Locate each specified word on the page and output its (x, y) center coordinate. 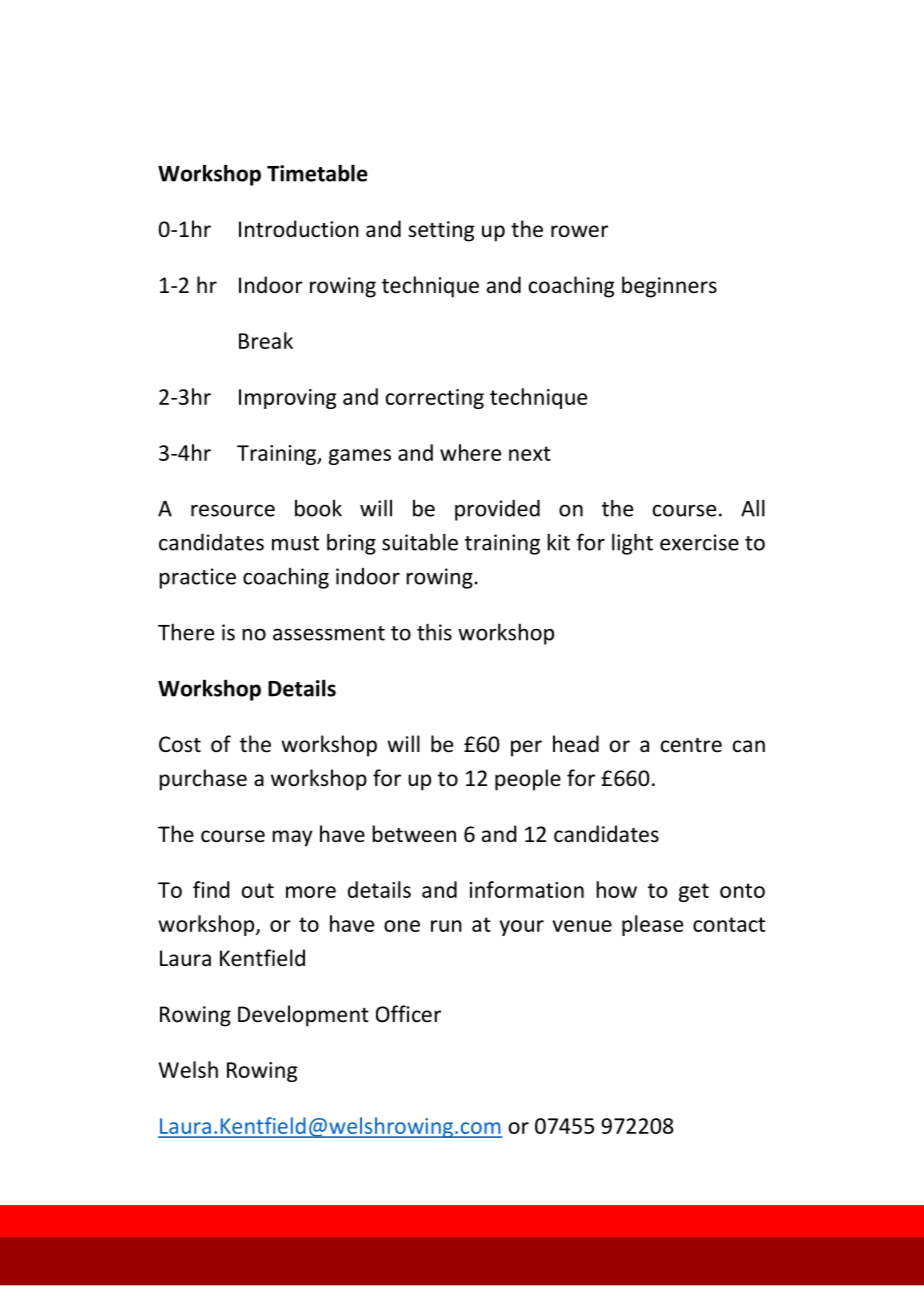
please (652, 925)
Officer (408, 1014)
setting (441, 231)
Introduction (299, 229)
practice (198, 578)
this (434, 632)
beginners (669, 287)
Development (303, 1016)
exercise (699, 542)
